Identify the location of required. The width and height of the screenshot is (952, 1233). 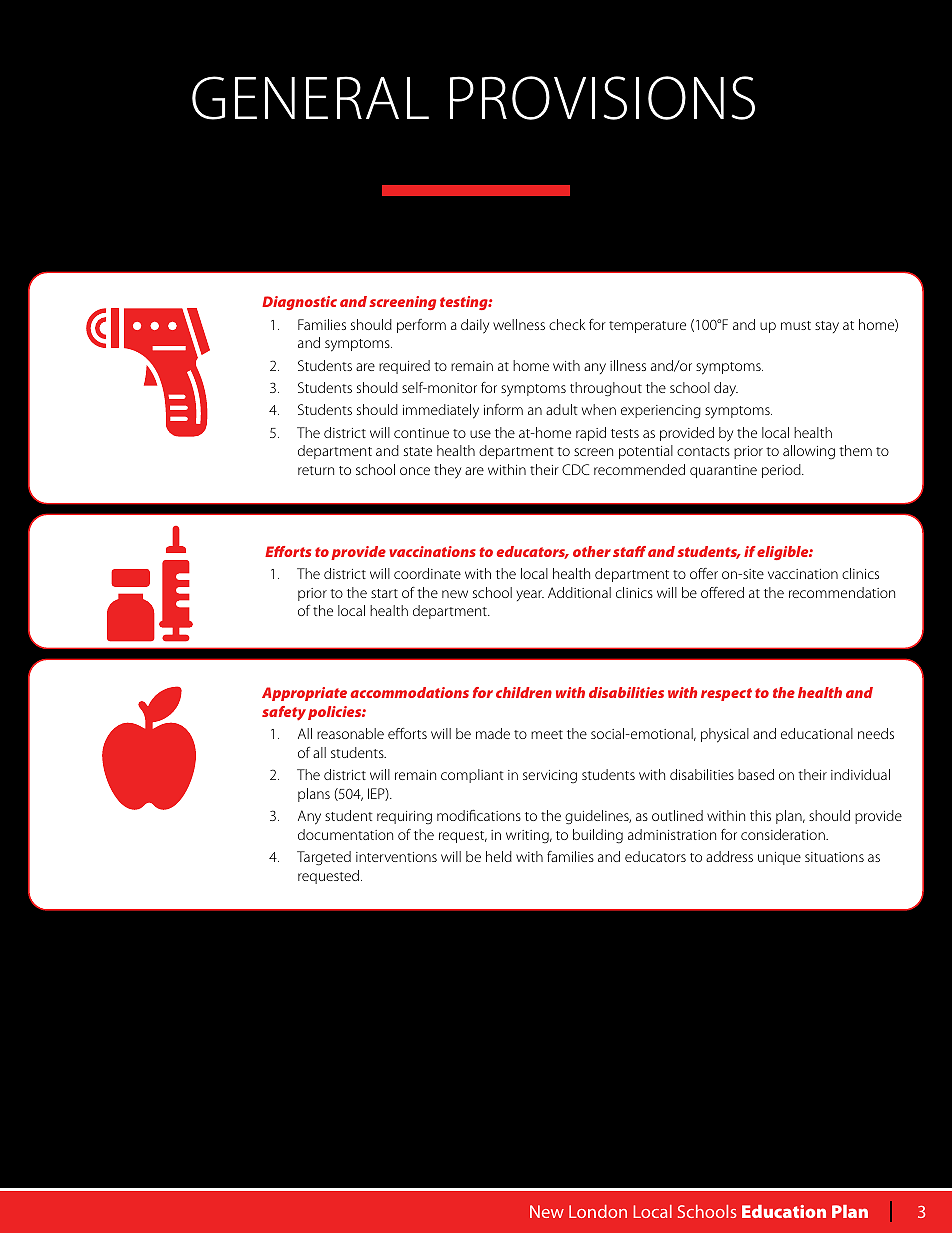
(404, 367).
